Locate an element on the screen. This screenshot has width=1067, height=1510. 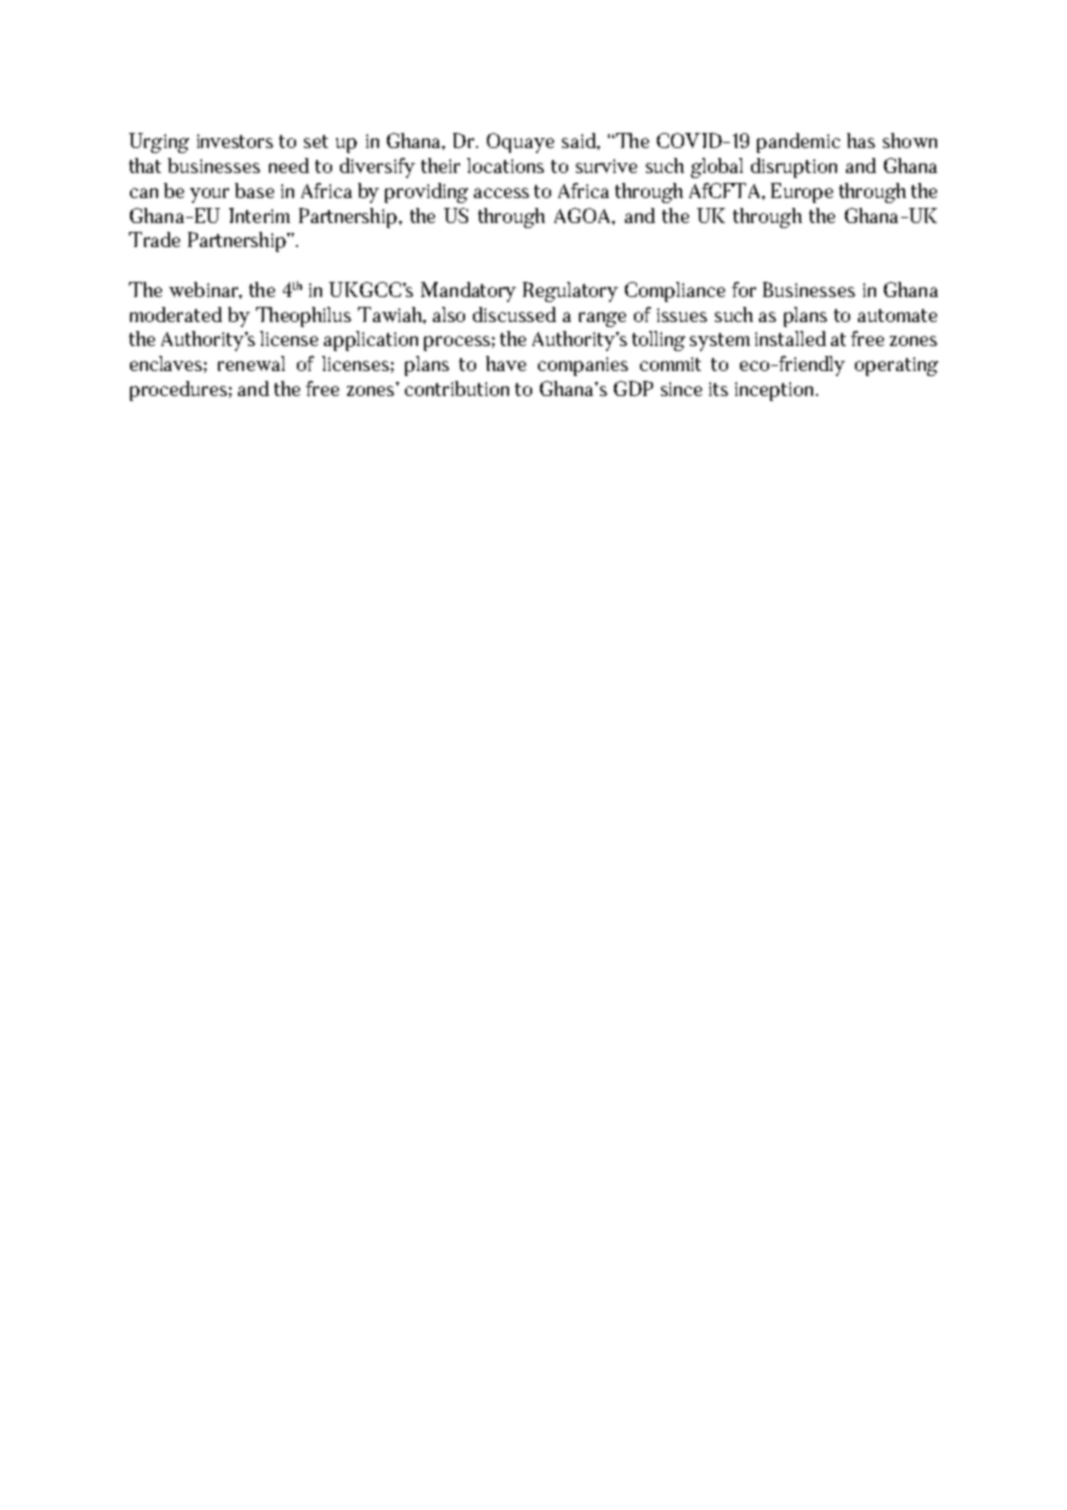
renewal is located at coordinates (251, 363).
